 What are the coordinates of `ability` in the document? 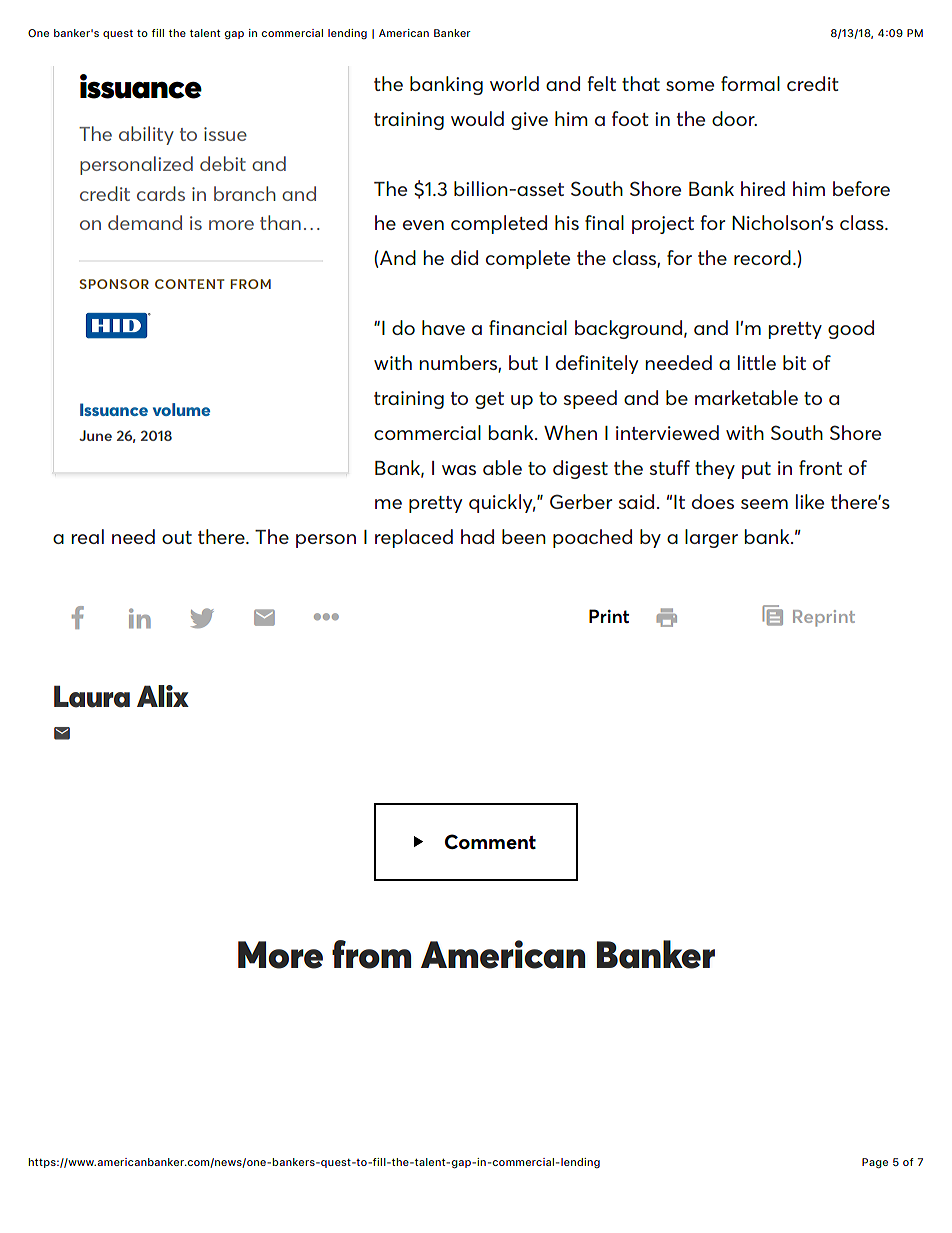 It's located at (146, 135).
